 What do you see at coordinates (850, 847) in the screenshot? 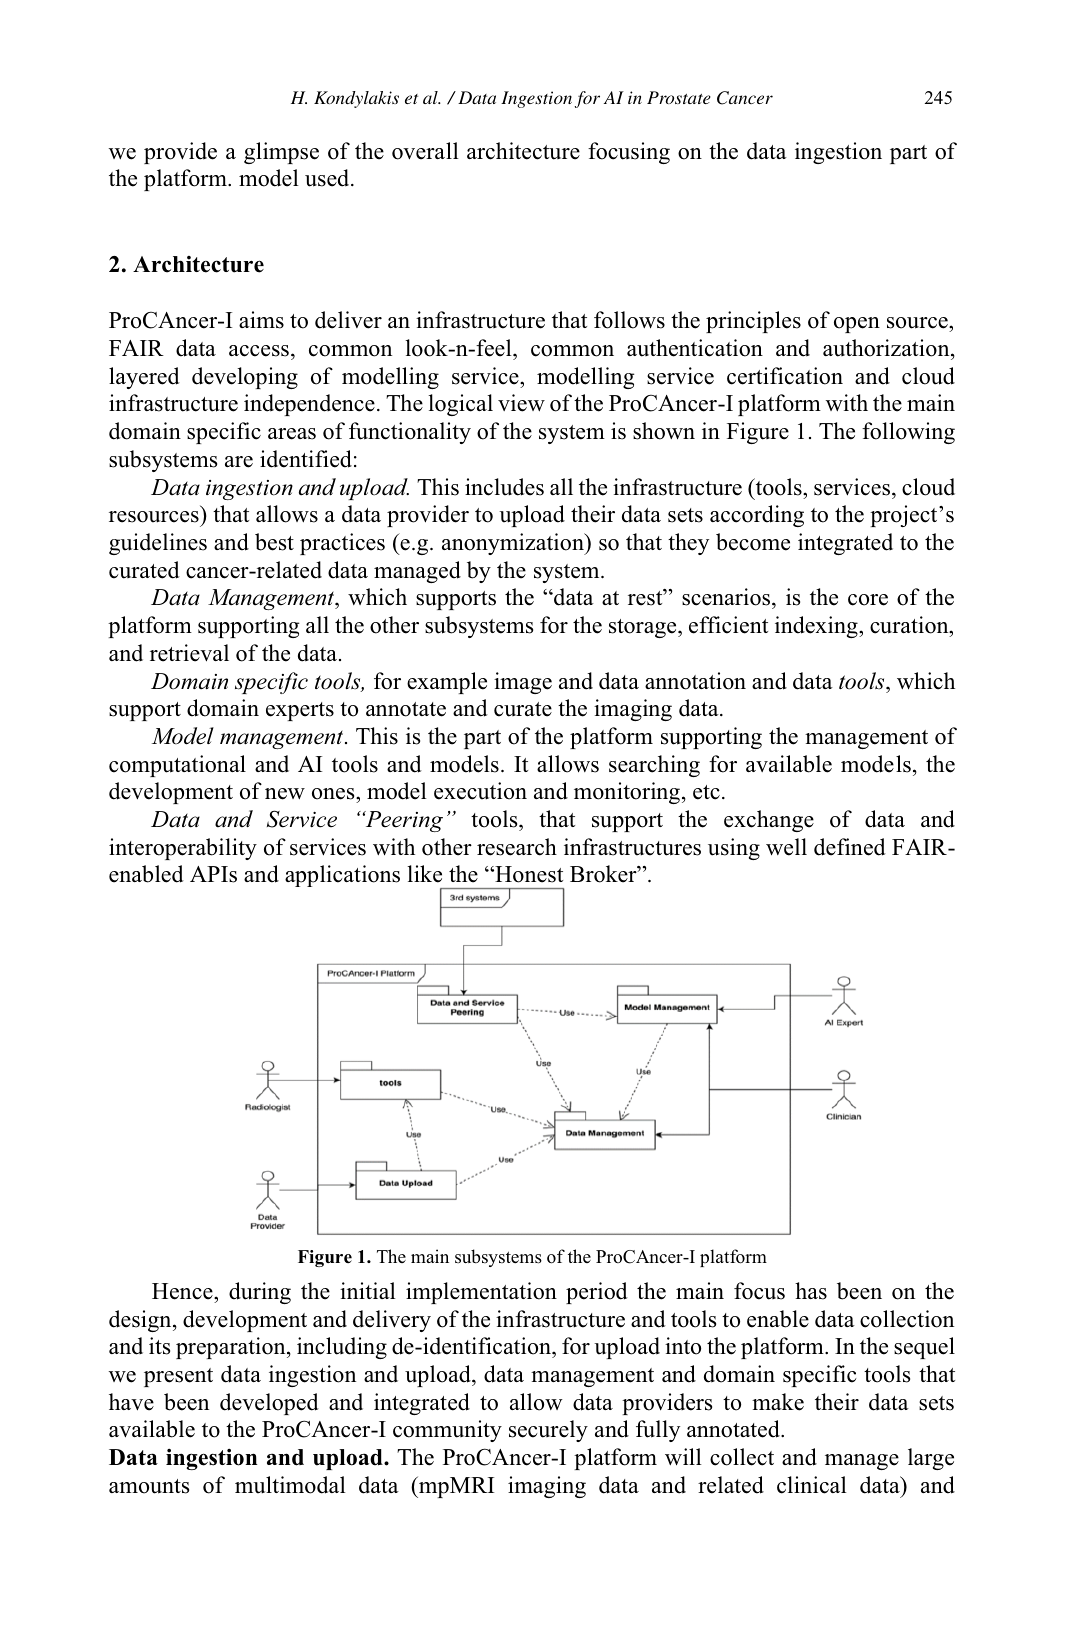
I see `defined` at bounding box center [850, 847].
